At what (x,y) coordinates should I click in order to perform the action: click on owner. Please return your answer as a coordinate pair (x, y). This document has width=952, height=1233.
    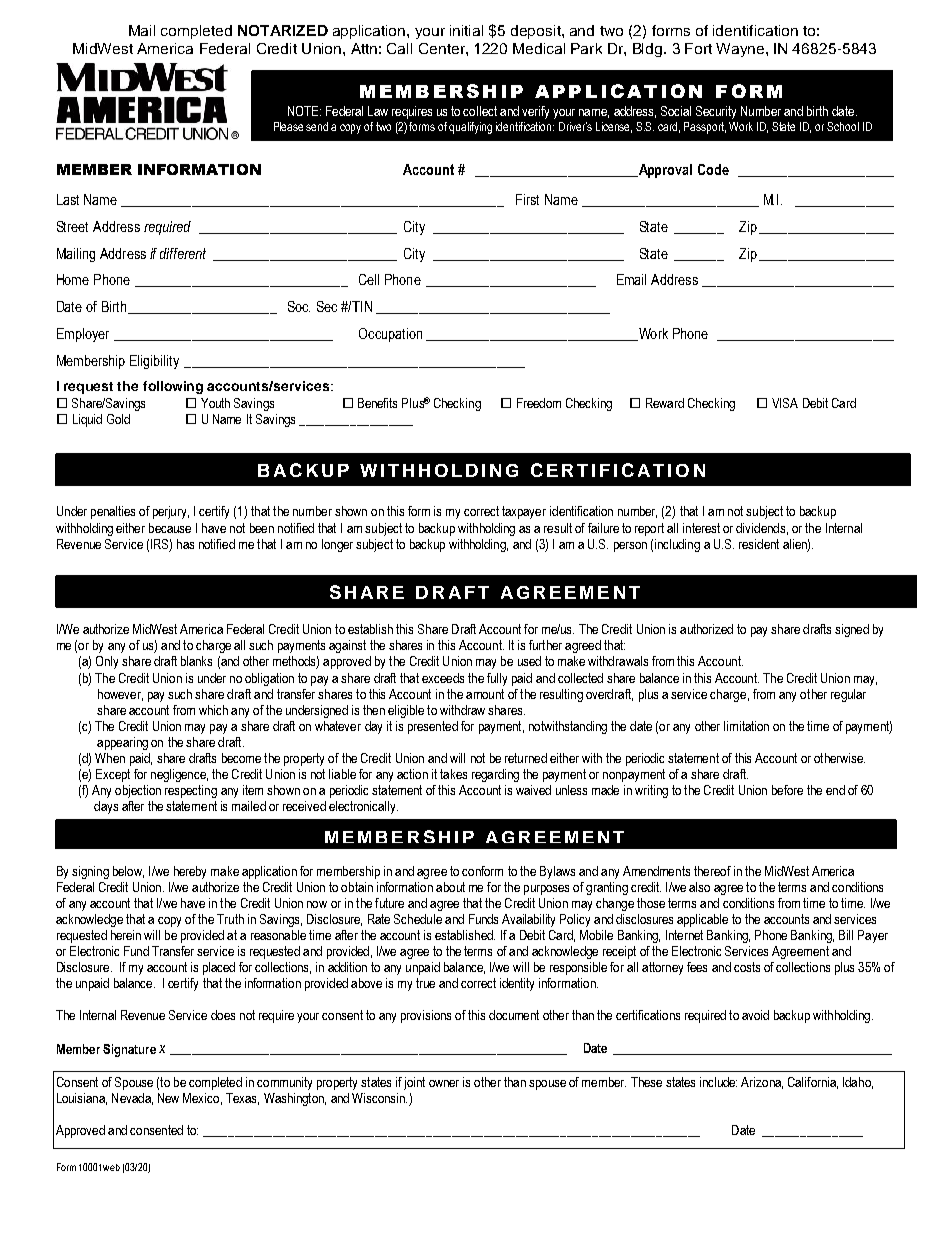
    Looking at the image, I should click on (444, 1083).
